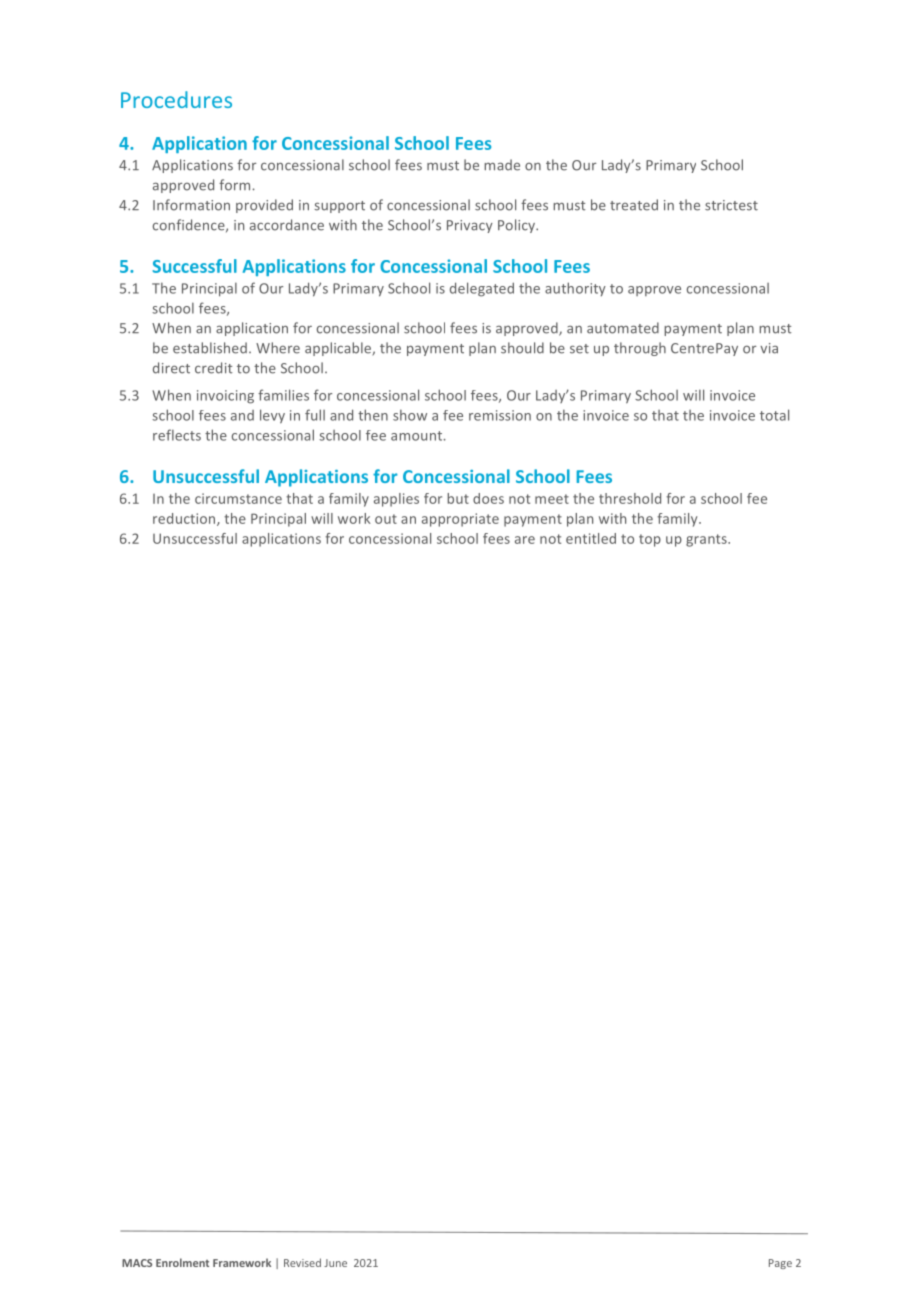 The image size is (924, 1309). Describe the element at coordinates (185, 519) in the page. I see `reduction` at that location.
